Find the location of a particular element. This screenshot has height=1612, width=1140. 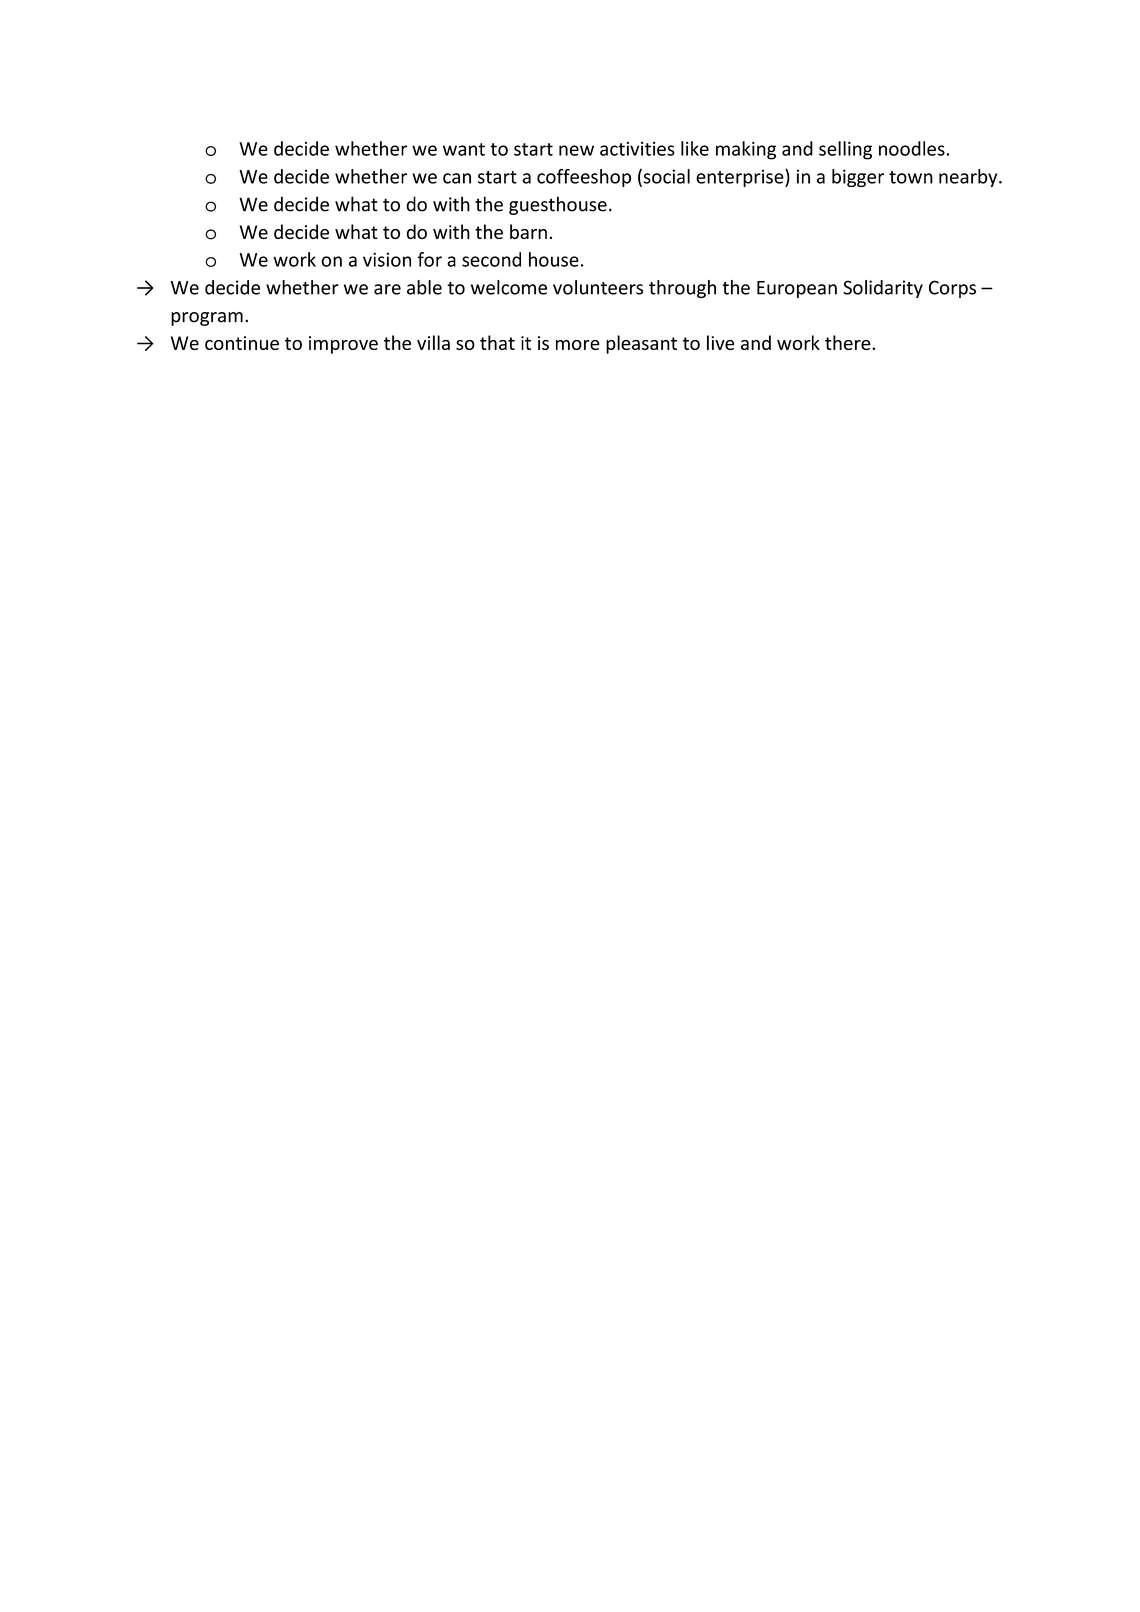

Solidarity is located at coordinates (883, 289).
